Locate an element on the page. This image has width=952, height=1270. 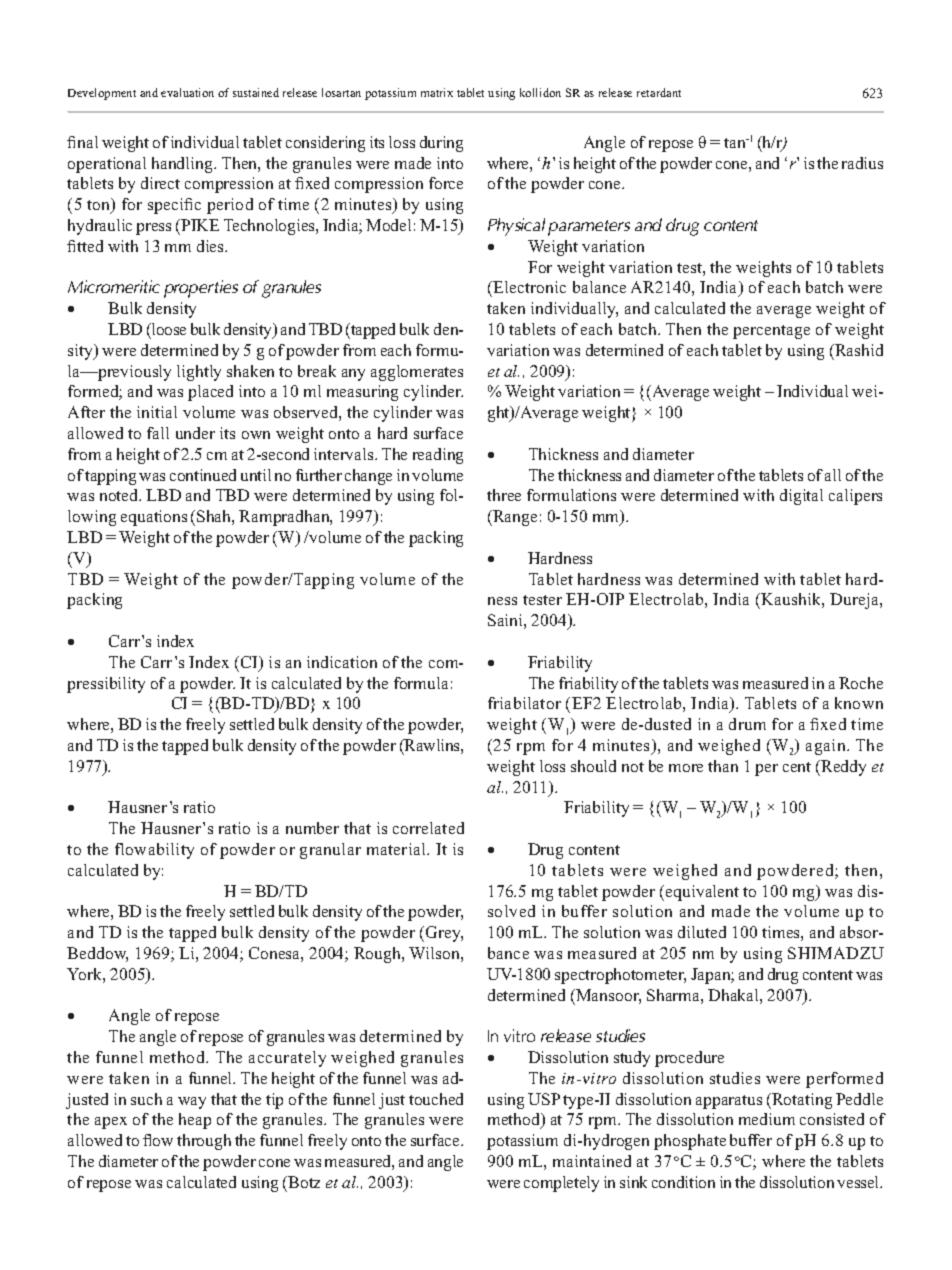
medium is located at coordinates (767, 1119).
